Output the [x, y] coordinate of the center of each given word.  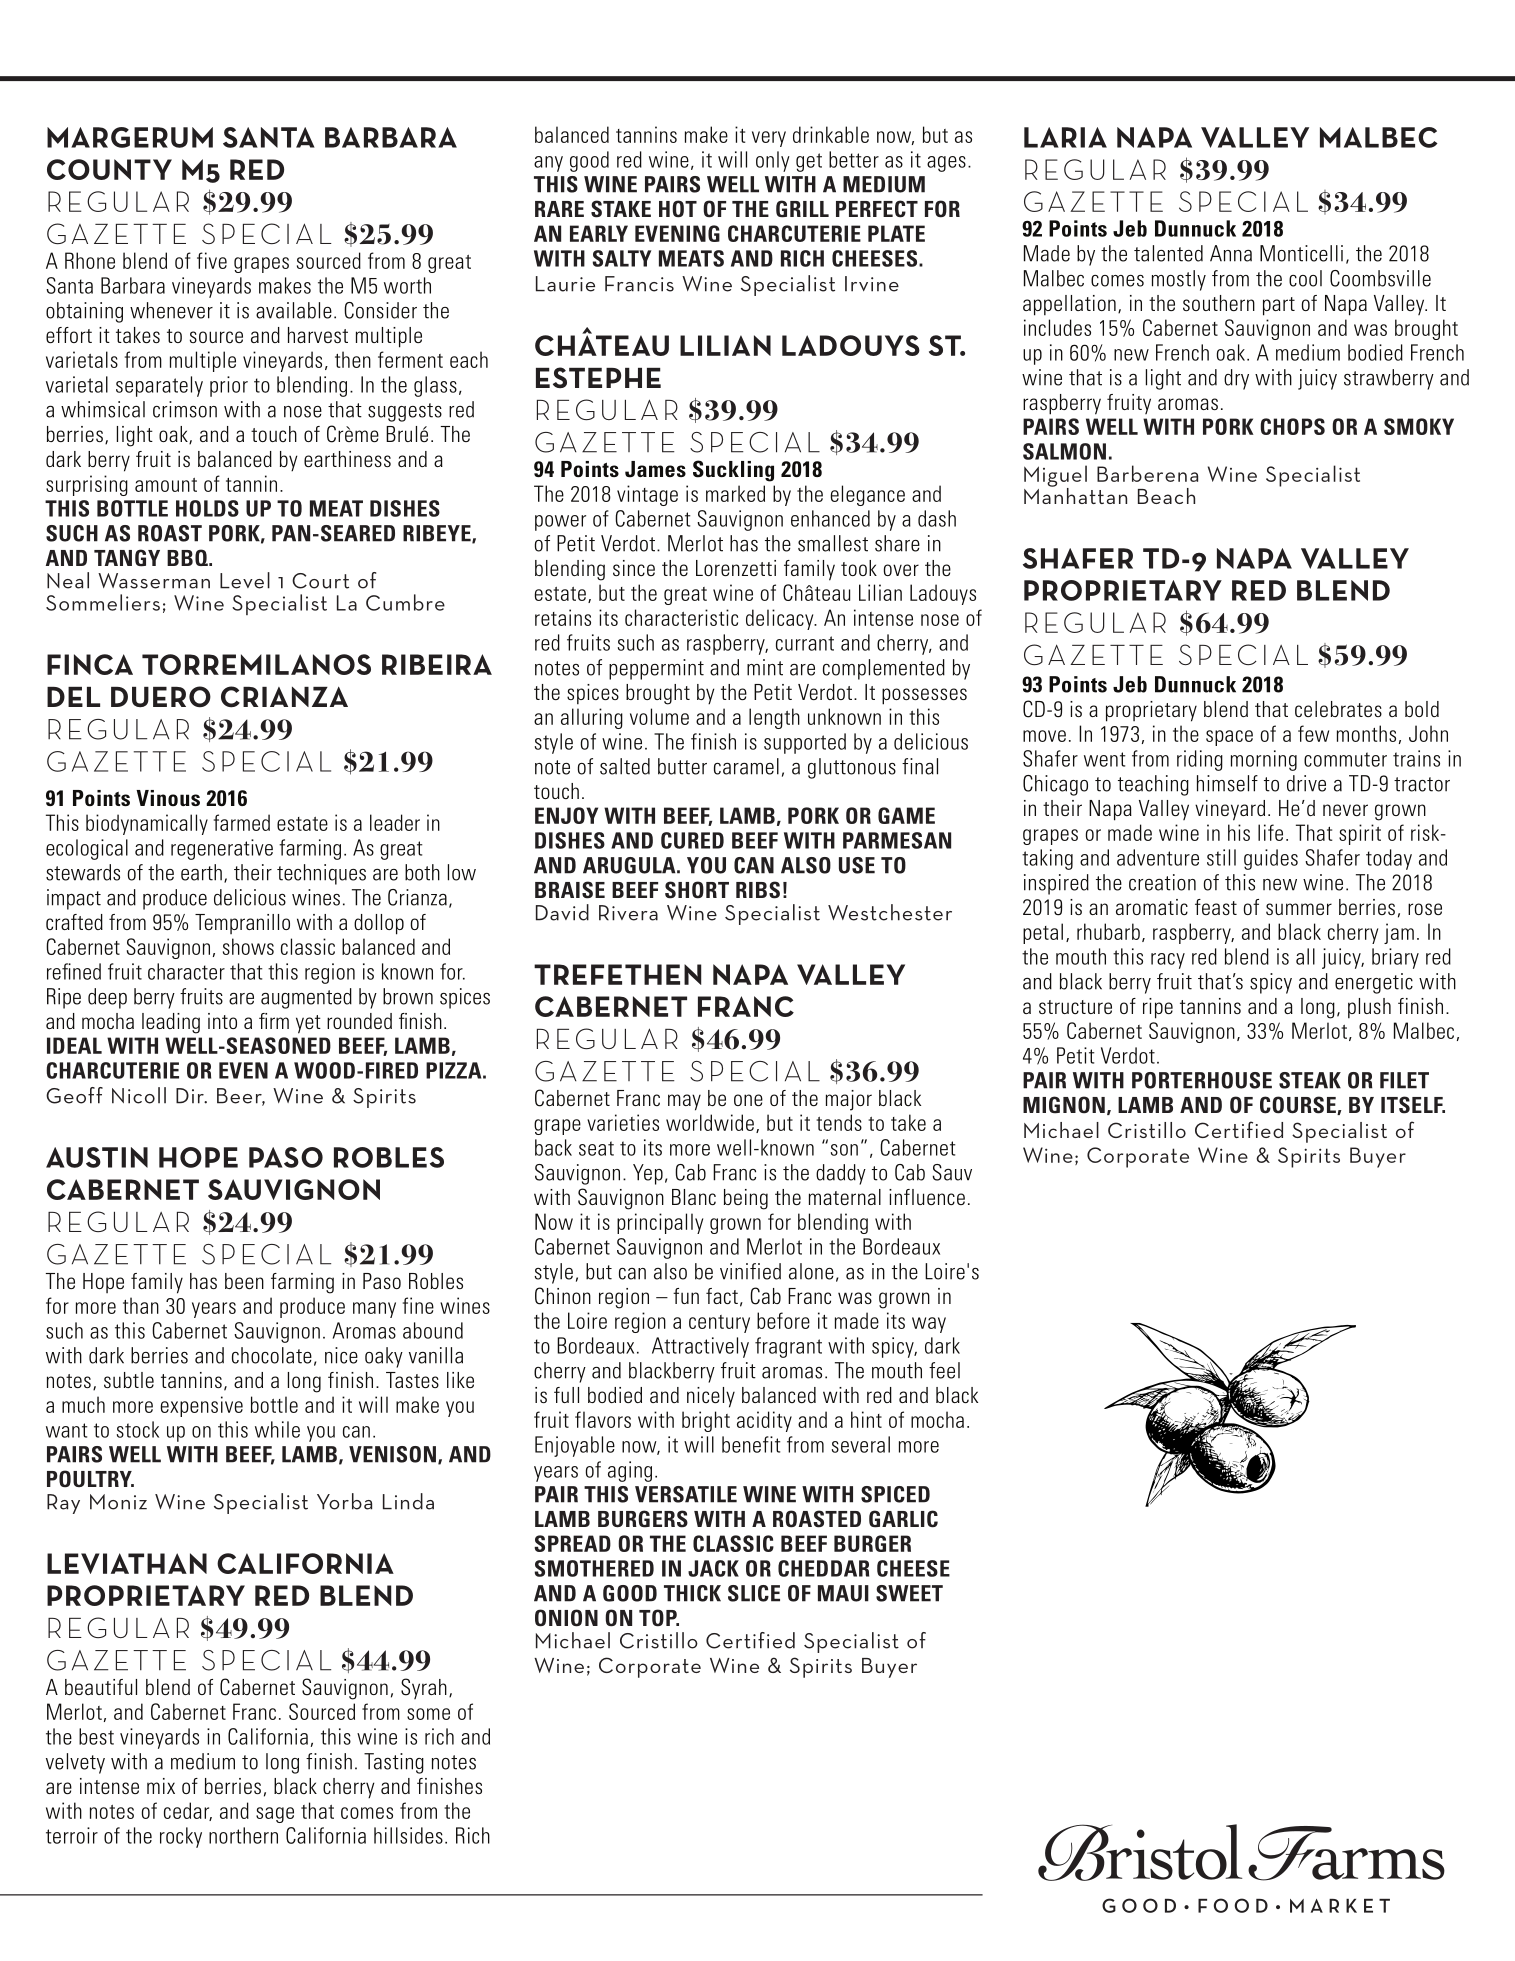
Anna [1231, 253]
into [222, 1021]
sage [275, 1815]
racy [1168, 961]
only [773, 161]
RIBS [758, 890]
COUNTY [109, 169]
